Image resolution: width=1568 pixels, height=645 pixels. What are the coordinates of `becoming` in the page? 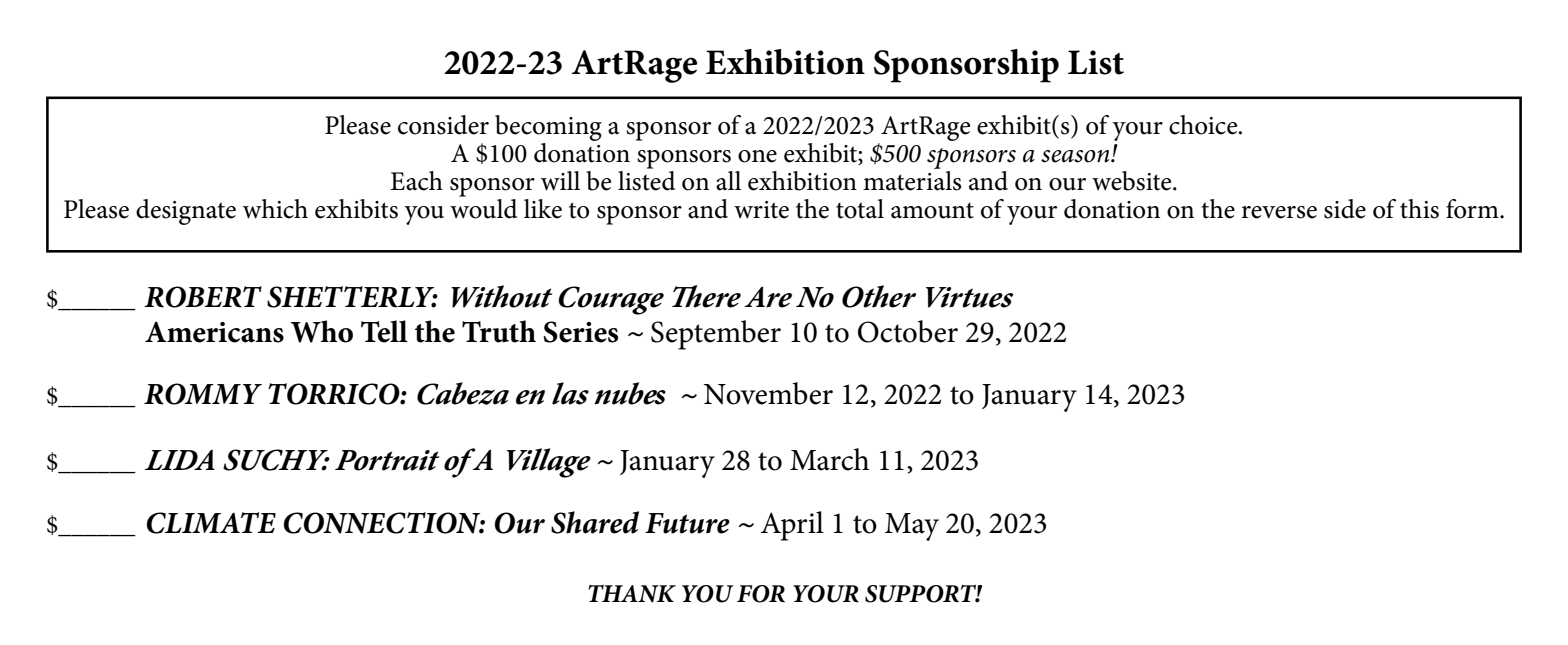 It's located at (548, 128).
